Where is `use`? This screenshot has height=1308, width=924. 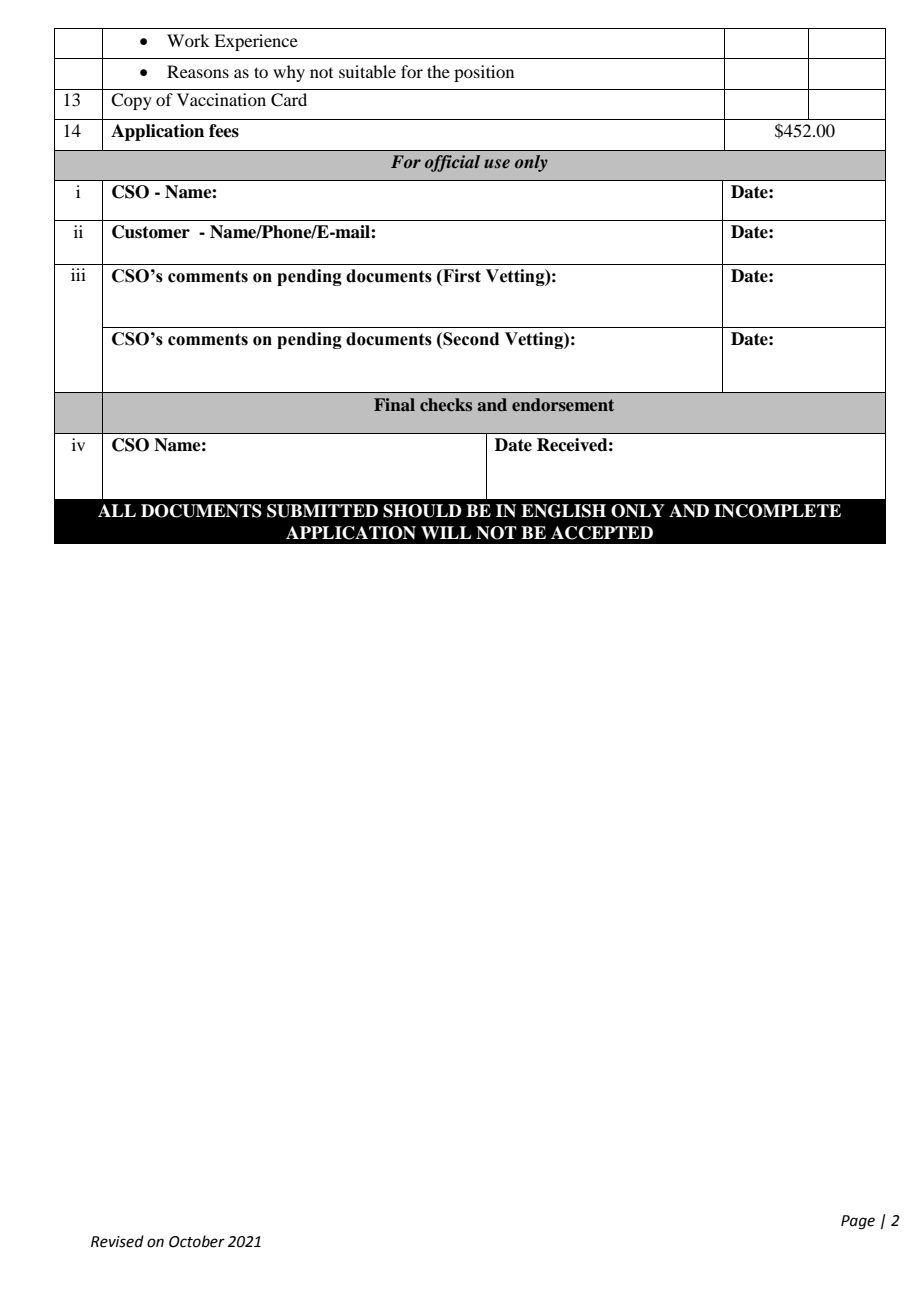 use is located at coordinates (497, 163).
